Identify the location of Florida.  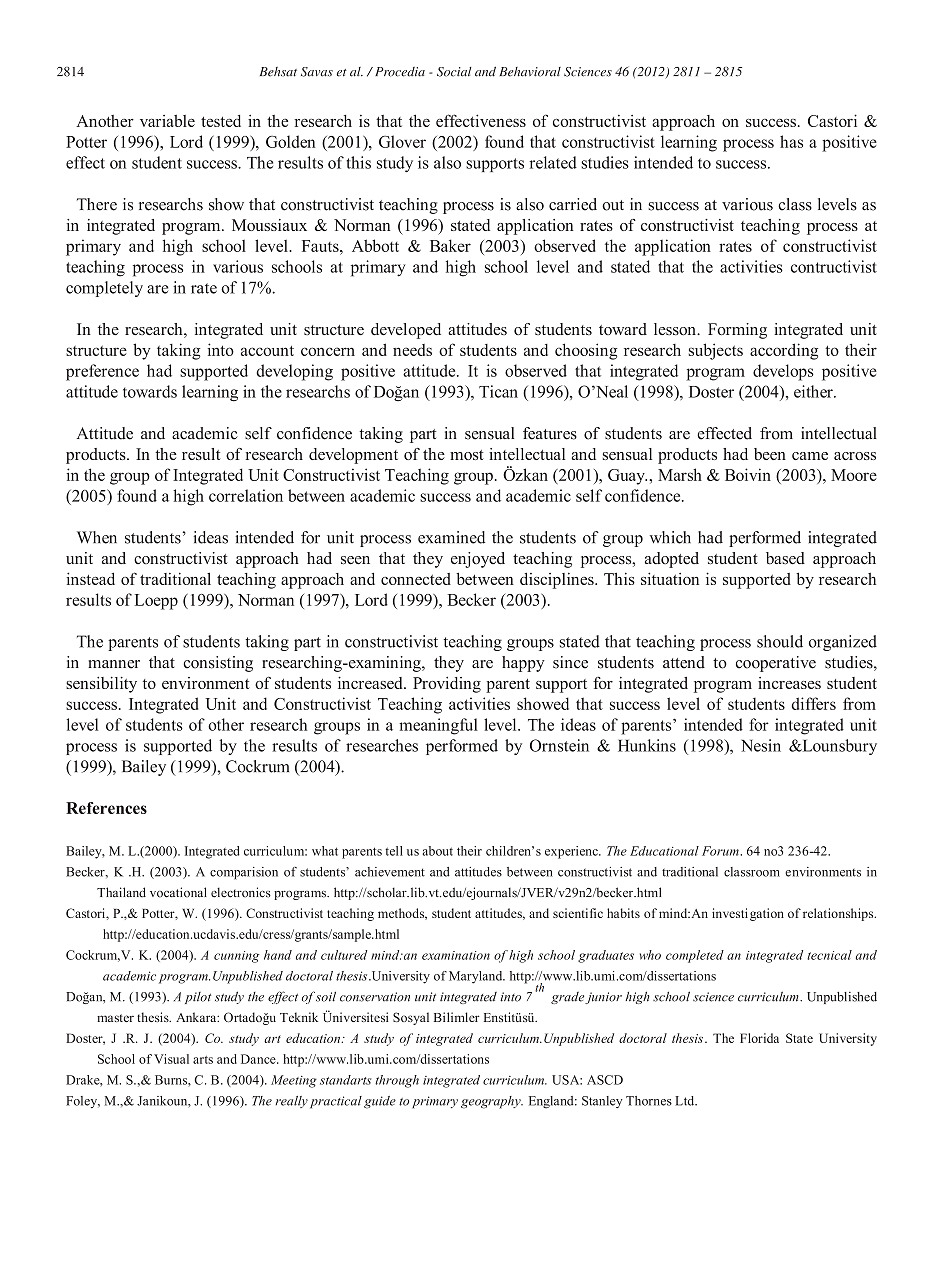
(759, 1038).
